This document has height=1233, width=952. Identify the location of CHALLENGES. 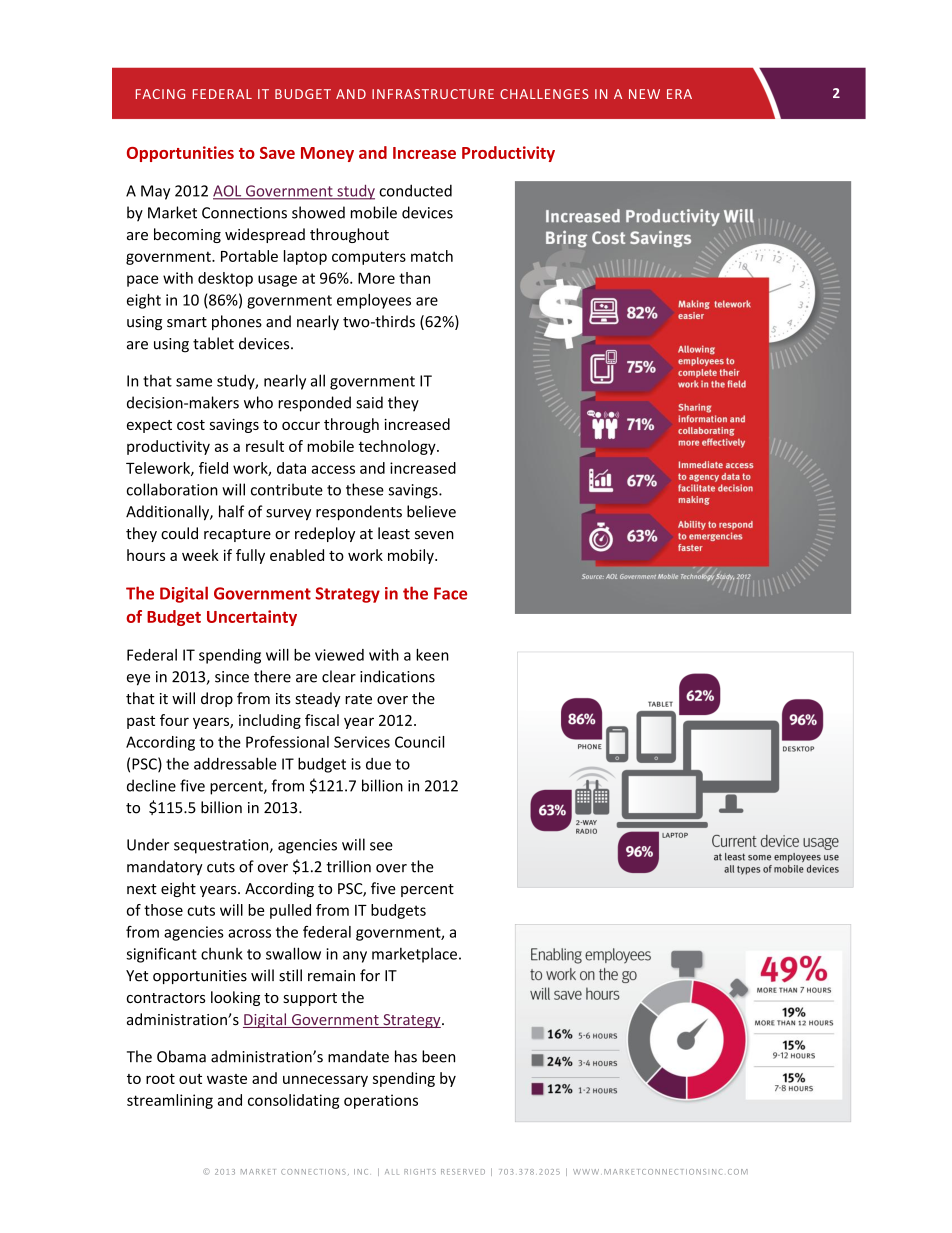
(544, 94).
